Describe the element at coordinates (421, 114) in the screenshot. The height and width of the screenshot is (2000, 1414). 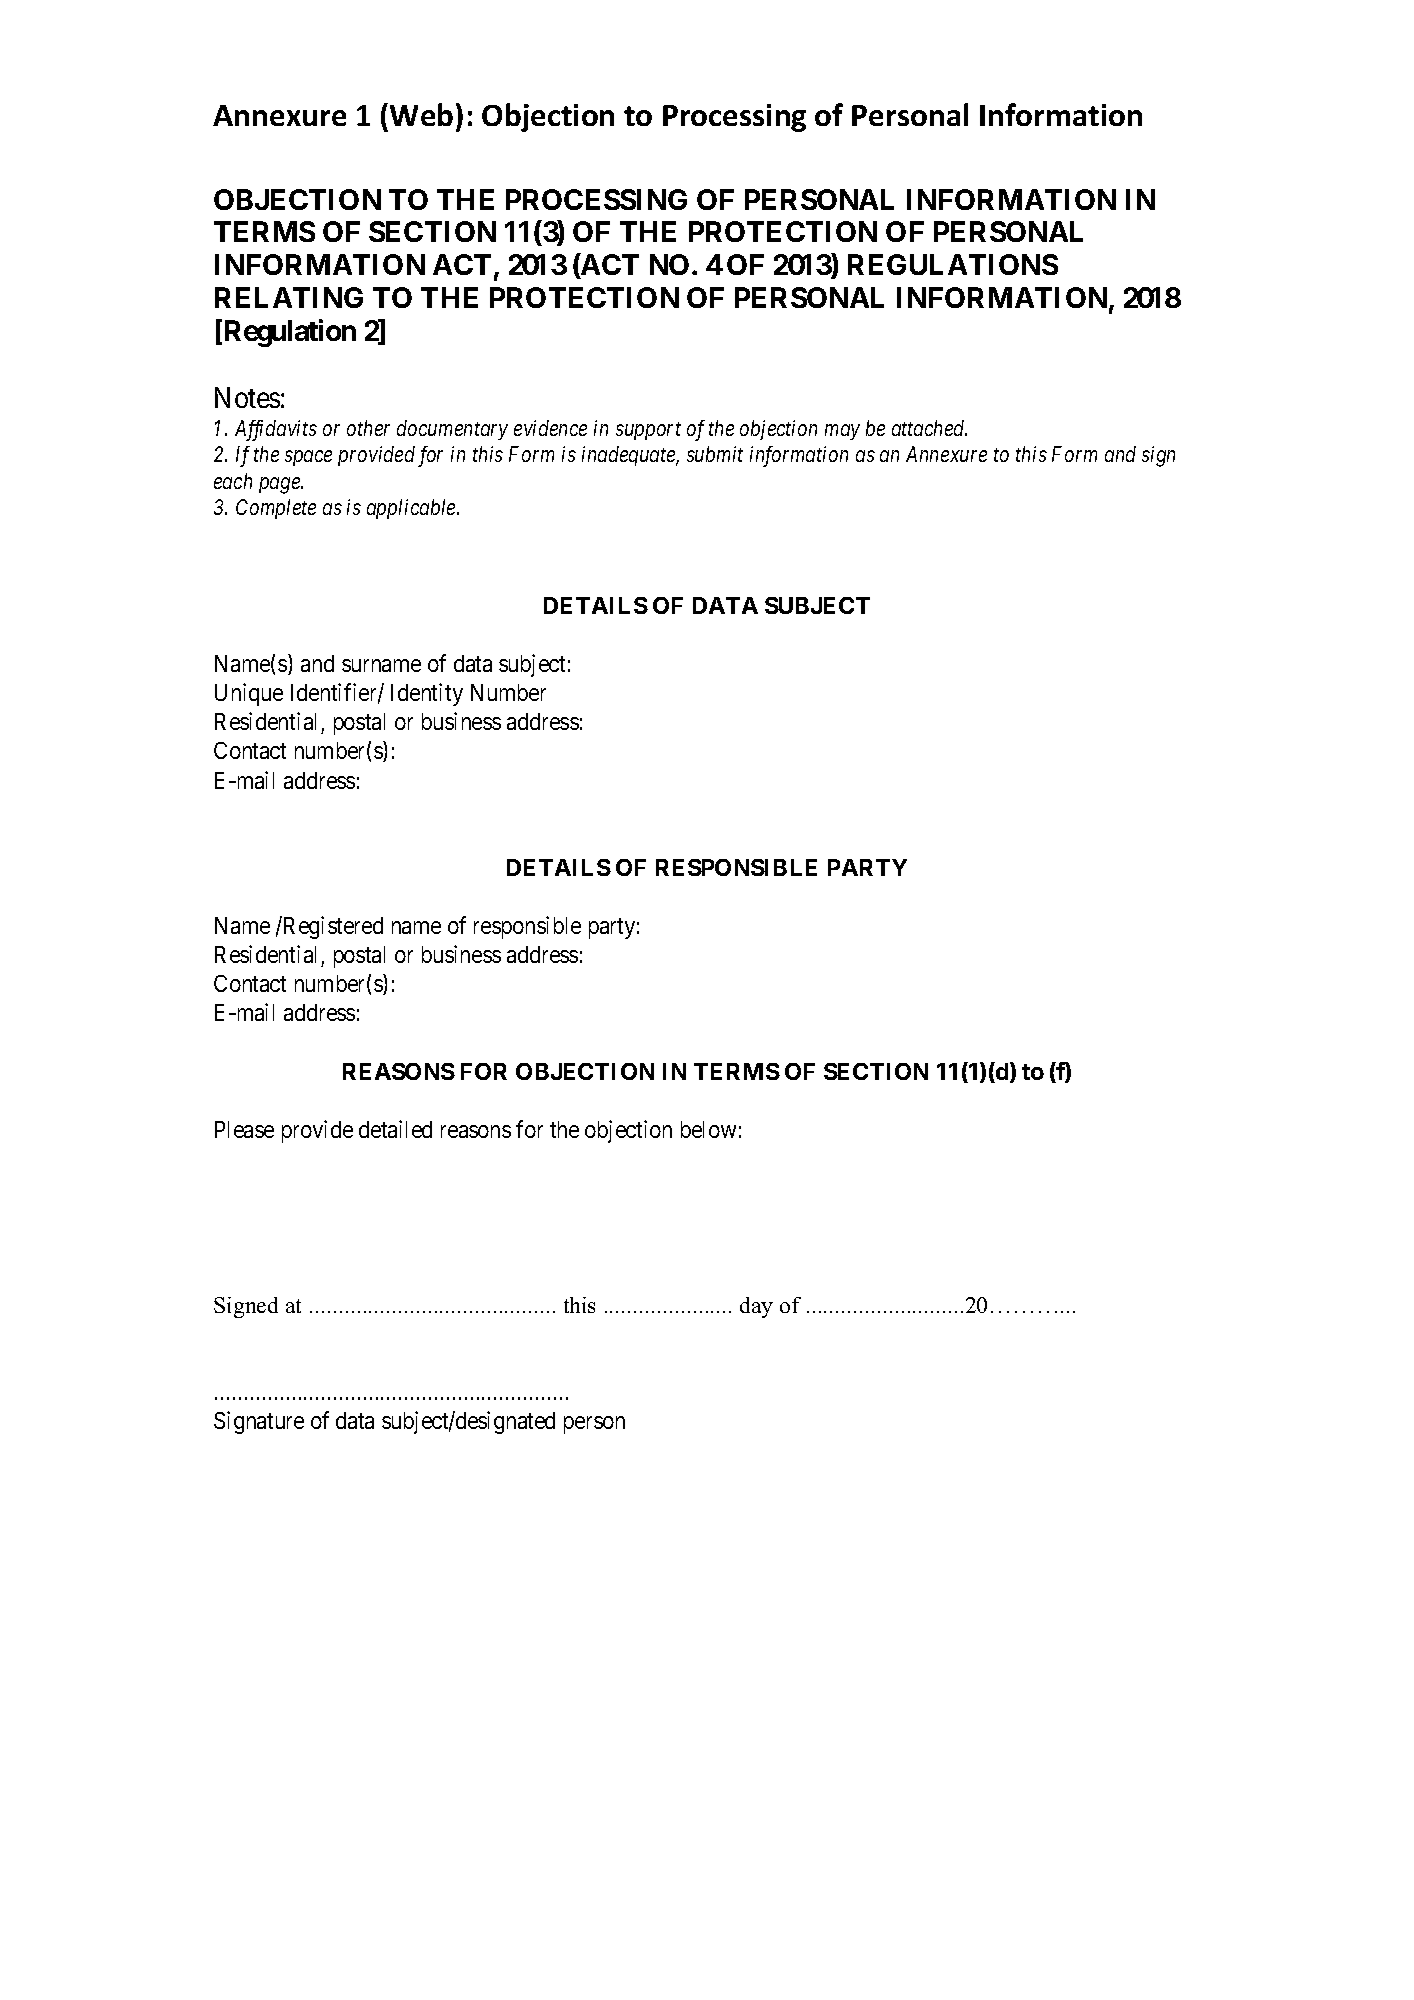
I see `Web` at that location.
